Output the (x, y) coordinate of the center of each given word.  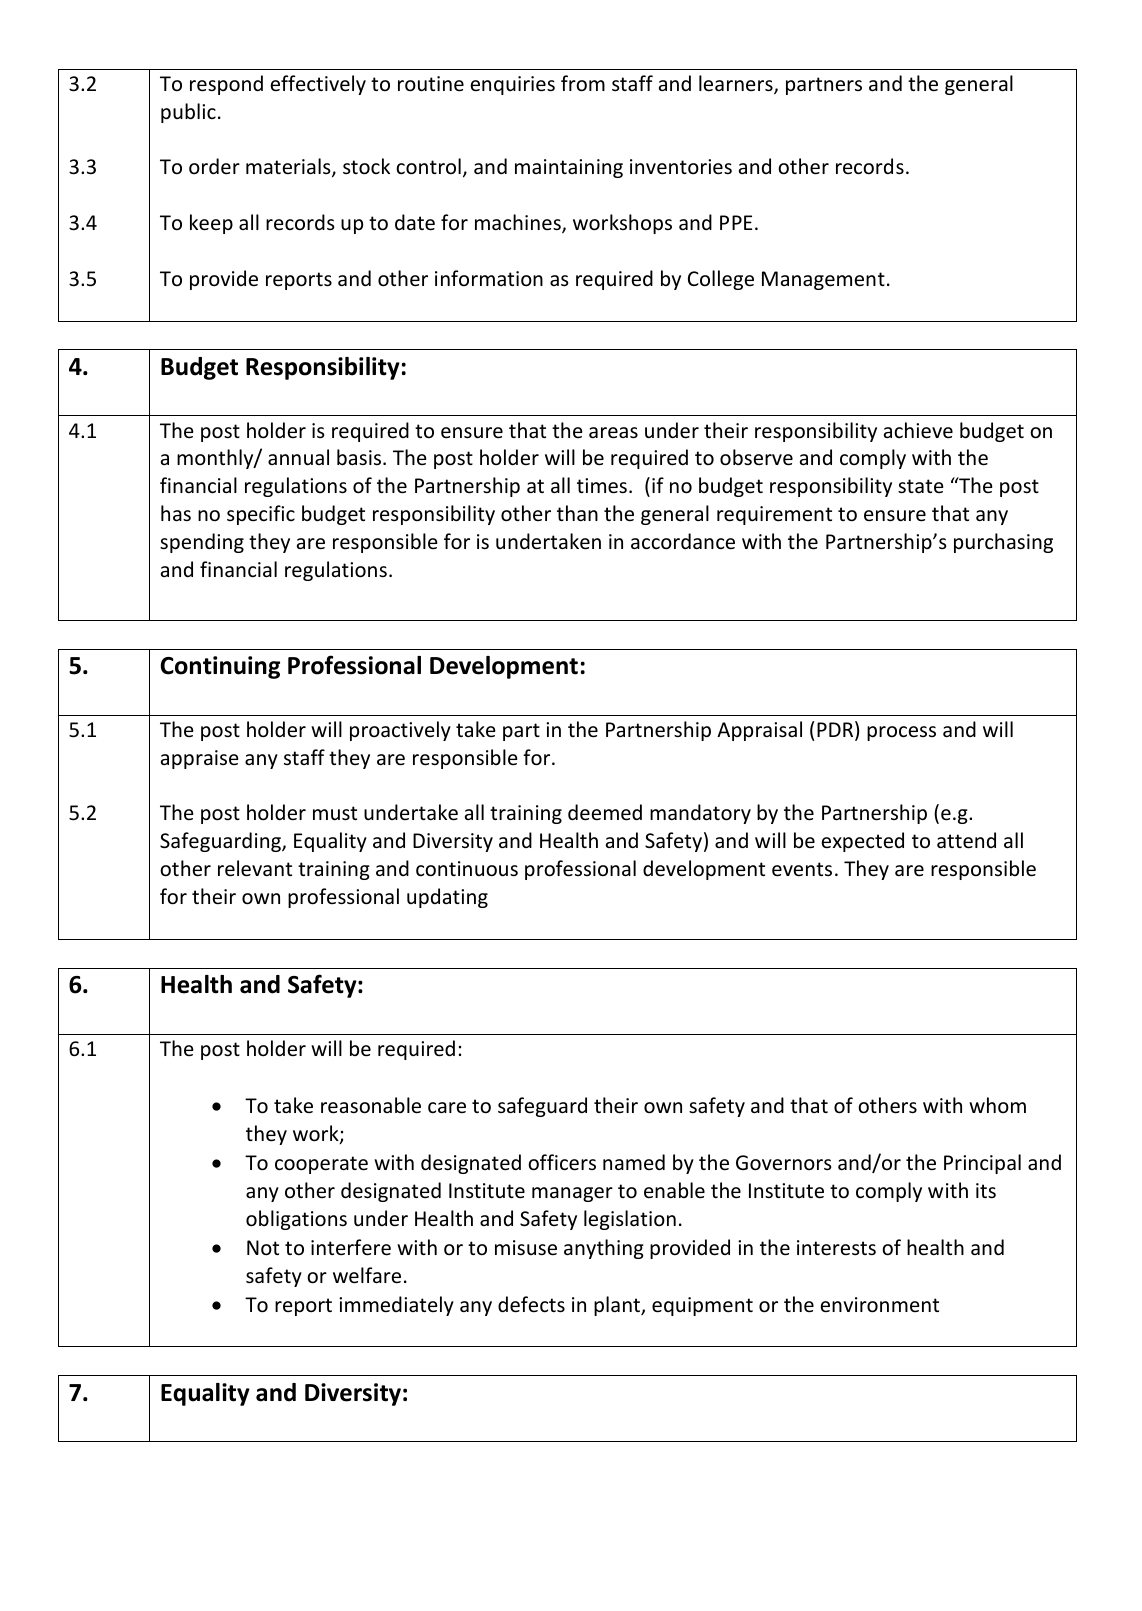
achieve (918, 430)
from (583, 83)
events (802, 869)
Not (263, 1247)
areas (613, 433)
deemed (605, 812)
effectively (318, 85)
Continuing (220, 667)
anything (604, 1249)
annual (298, 457)
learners (737, 84)
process (901, 733)
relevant (255, 868)
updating (447, 898)
